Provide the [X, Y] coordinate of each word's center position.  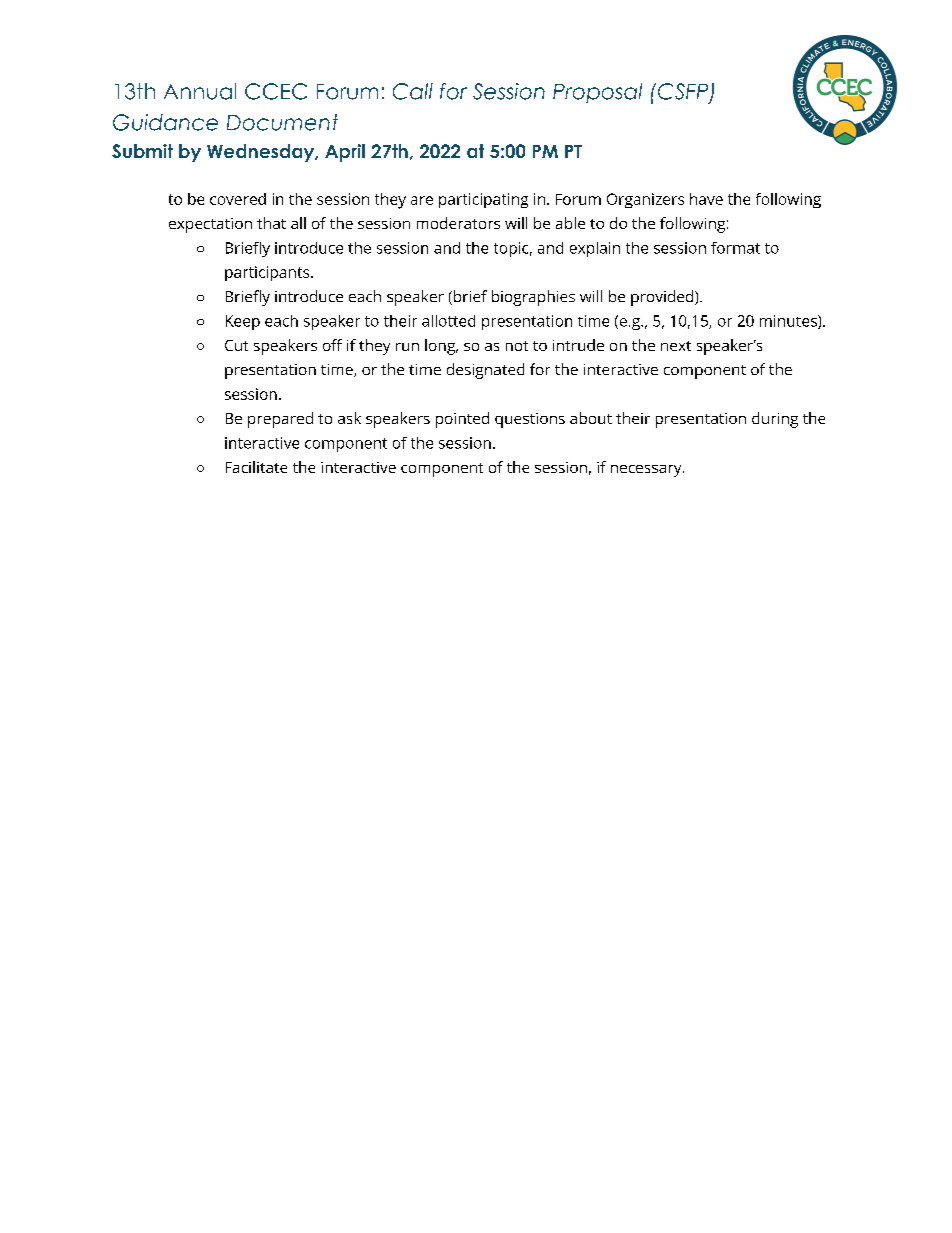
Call [413, 91]
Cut [236, 345]
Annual [200, 91]
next [676, 346]
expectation [210, 225]
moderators [458, 223]
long [441, 347]
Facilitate [256, 467]
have [706, 199]
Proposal [597, 93]
